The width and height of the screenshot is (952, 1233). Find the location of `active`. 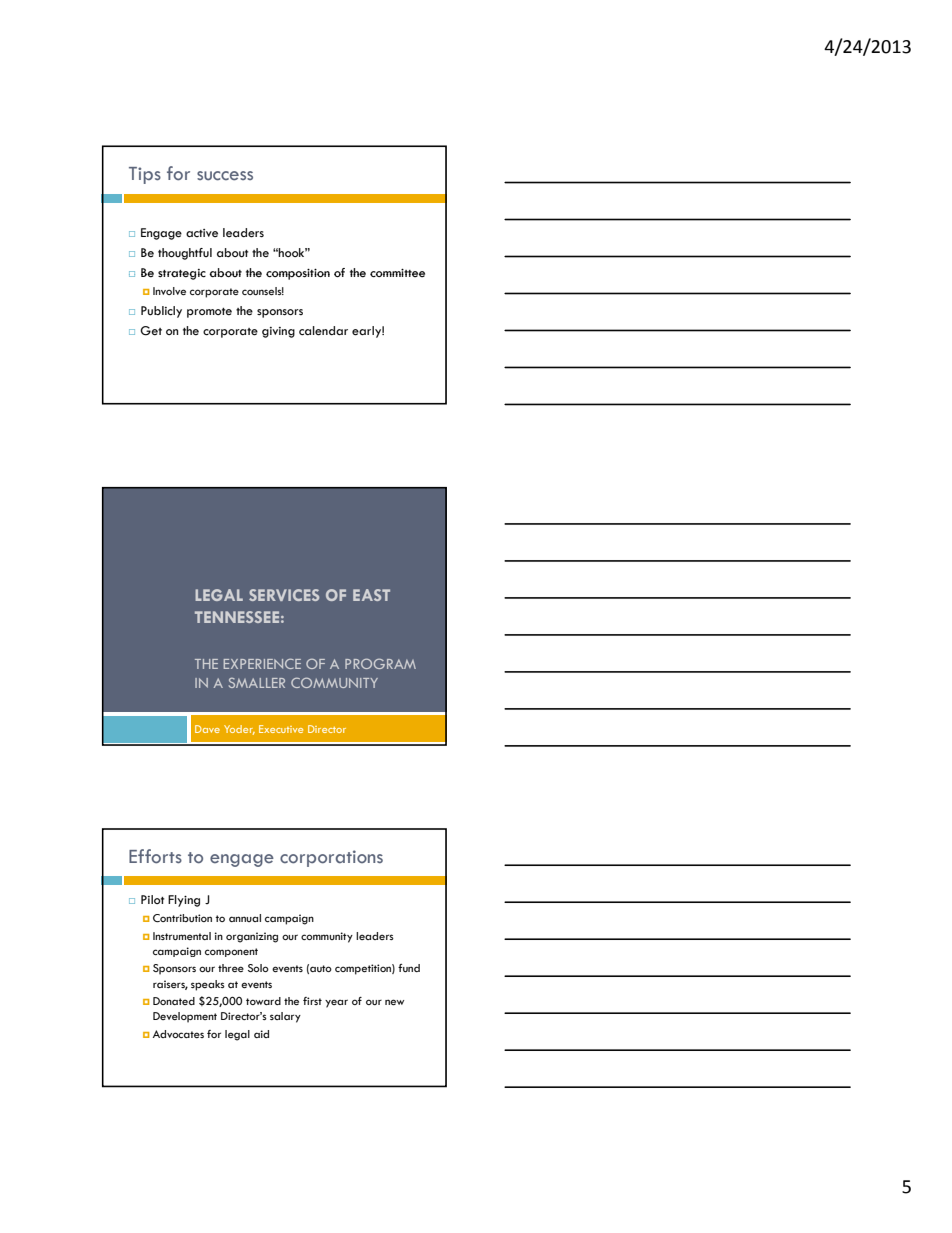

active is located at coordinates (202, 233).
